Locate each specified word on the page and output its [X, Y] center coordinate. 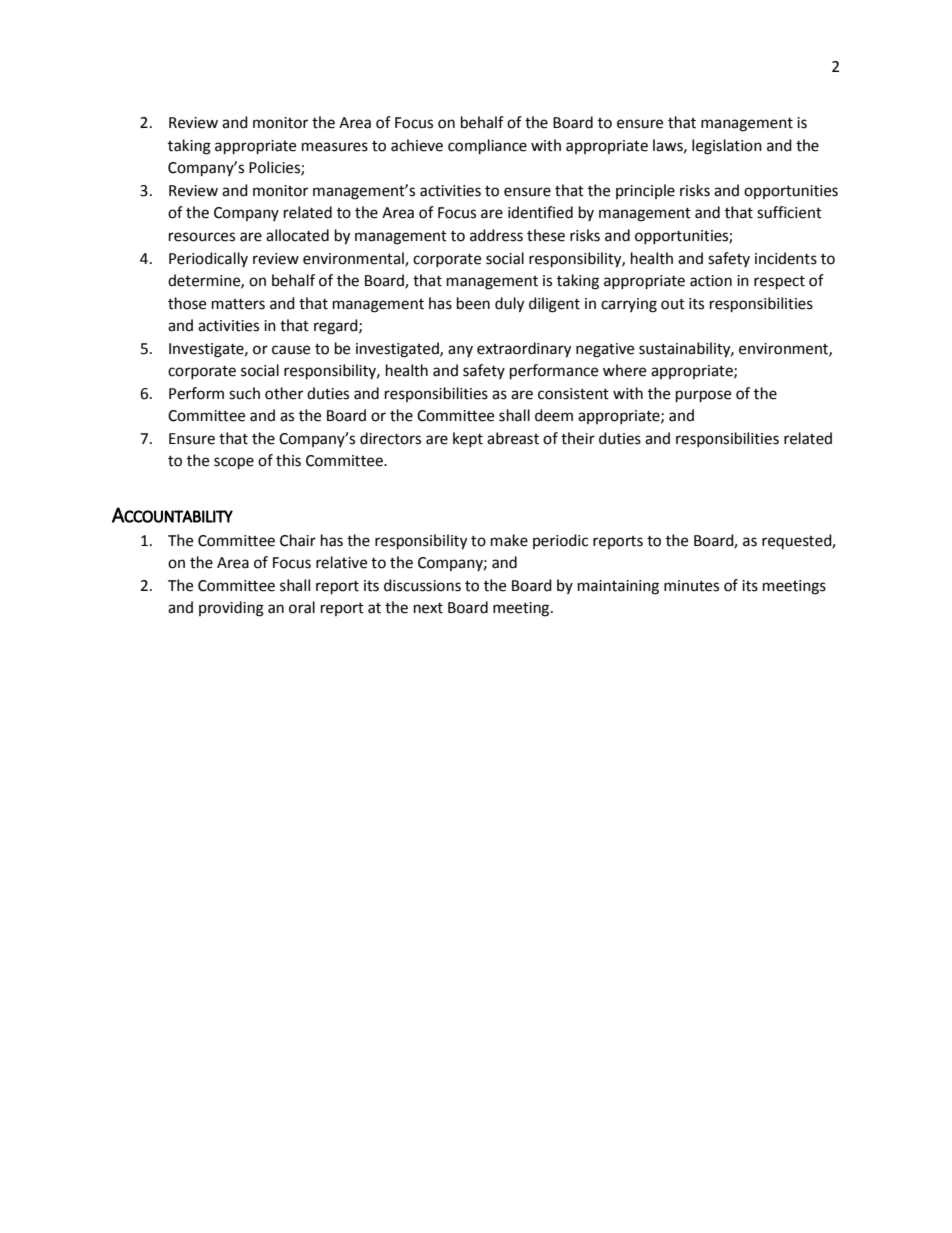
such [244, 393]
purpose [703, 396]
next [428, 608]
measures [335, 147]
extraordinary [524, 350]
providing [231, 609]
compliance [487, 147]
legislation [727, 147]
